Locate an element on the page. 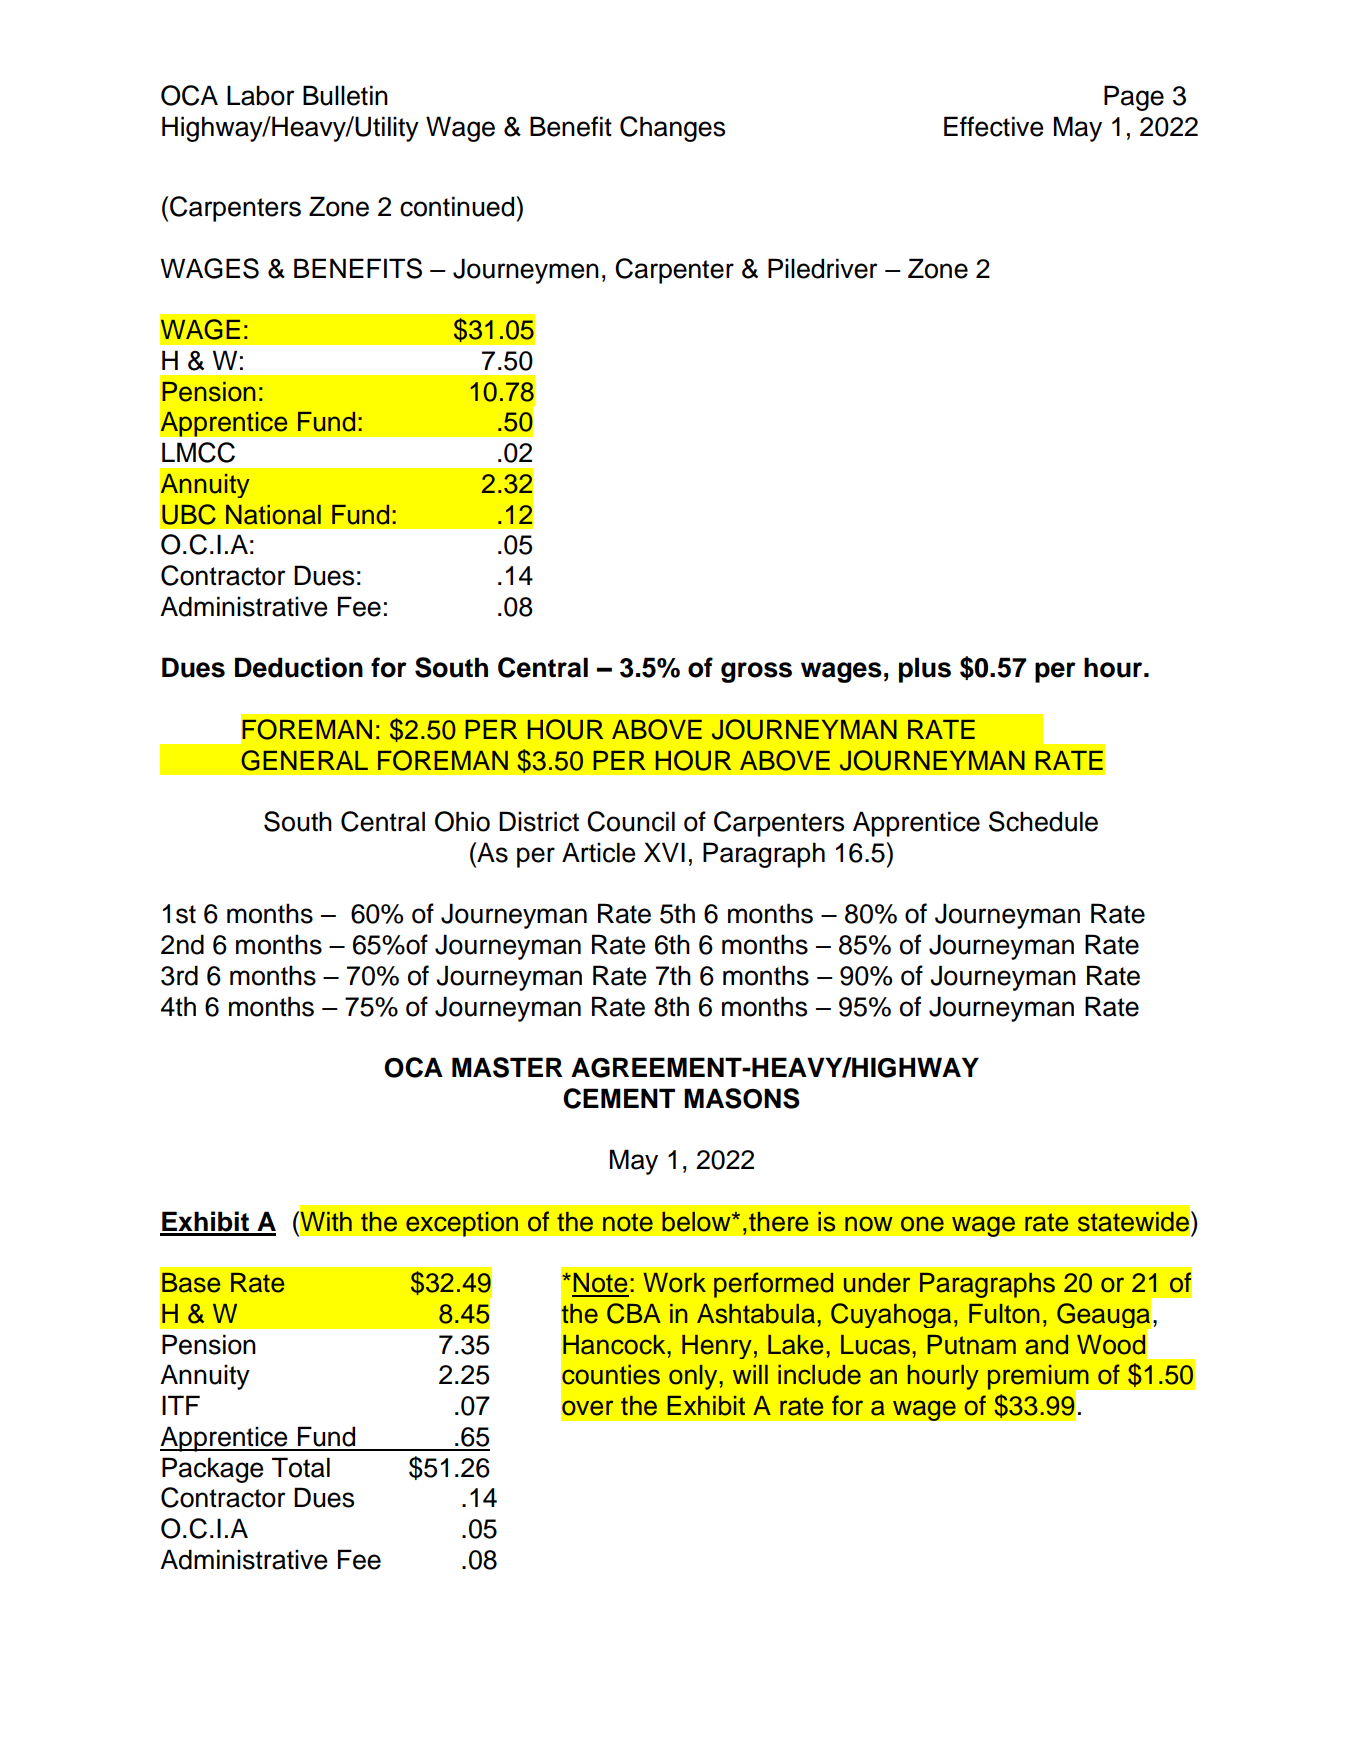  Total is located at coordinates (301, 1467).
